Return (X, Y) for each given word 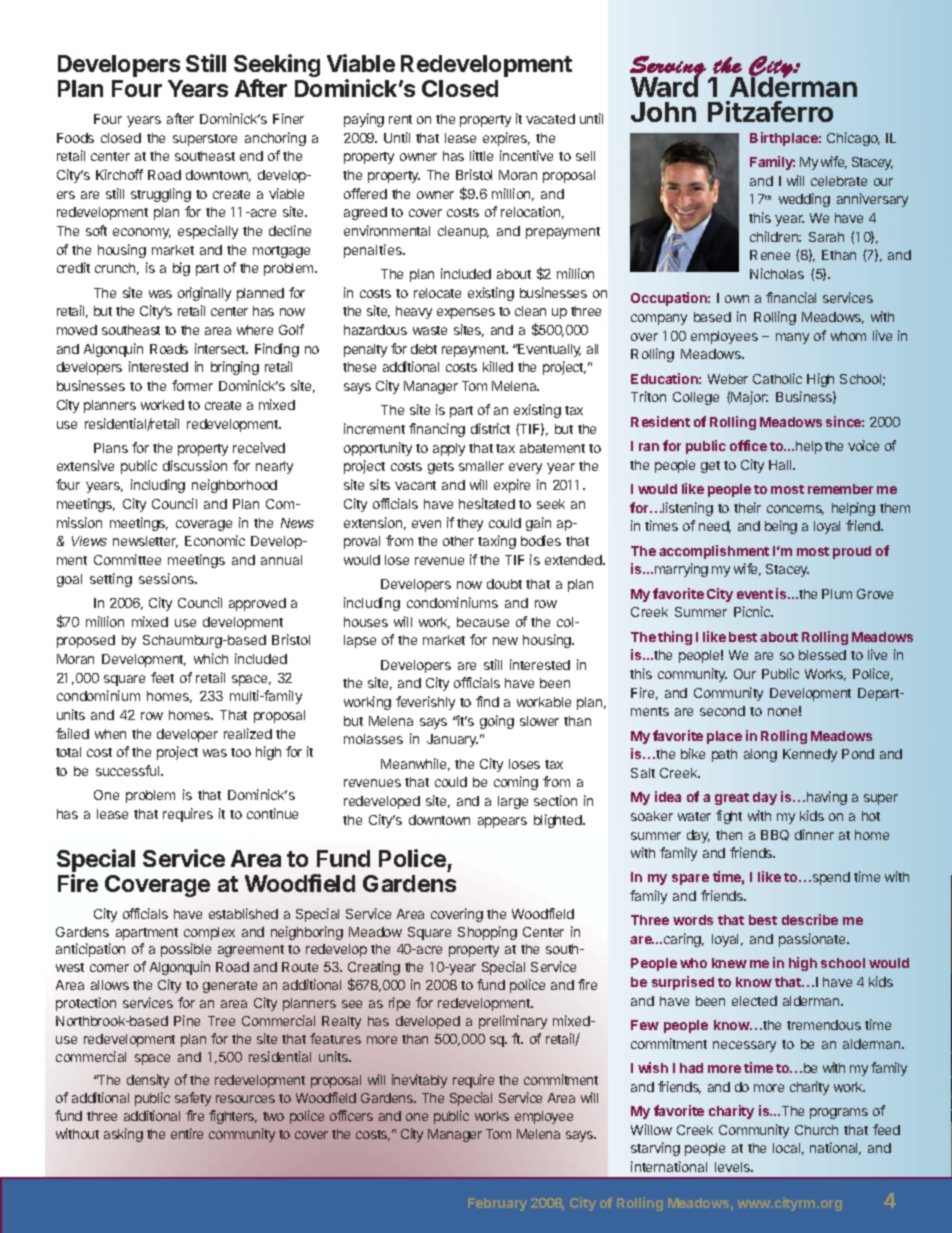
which (211, 658)
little (481, 155)
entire (187, 1133)
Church (816, 1130)
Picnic (753, 611)
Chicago (853, 139)
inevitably (419, 1081)
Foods (75, 138)
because (483, 622)
